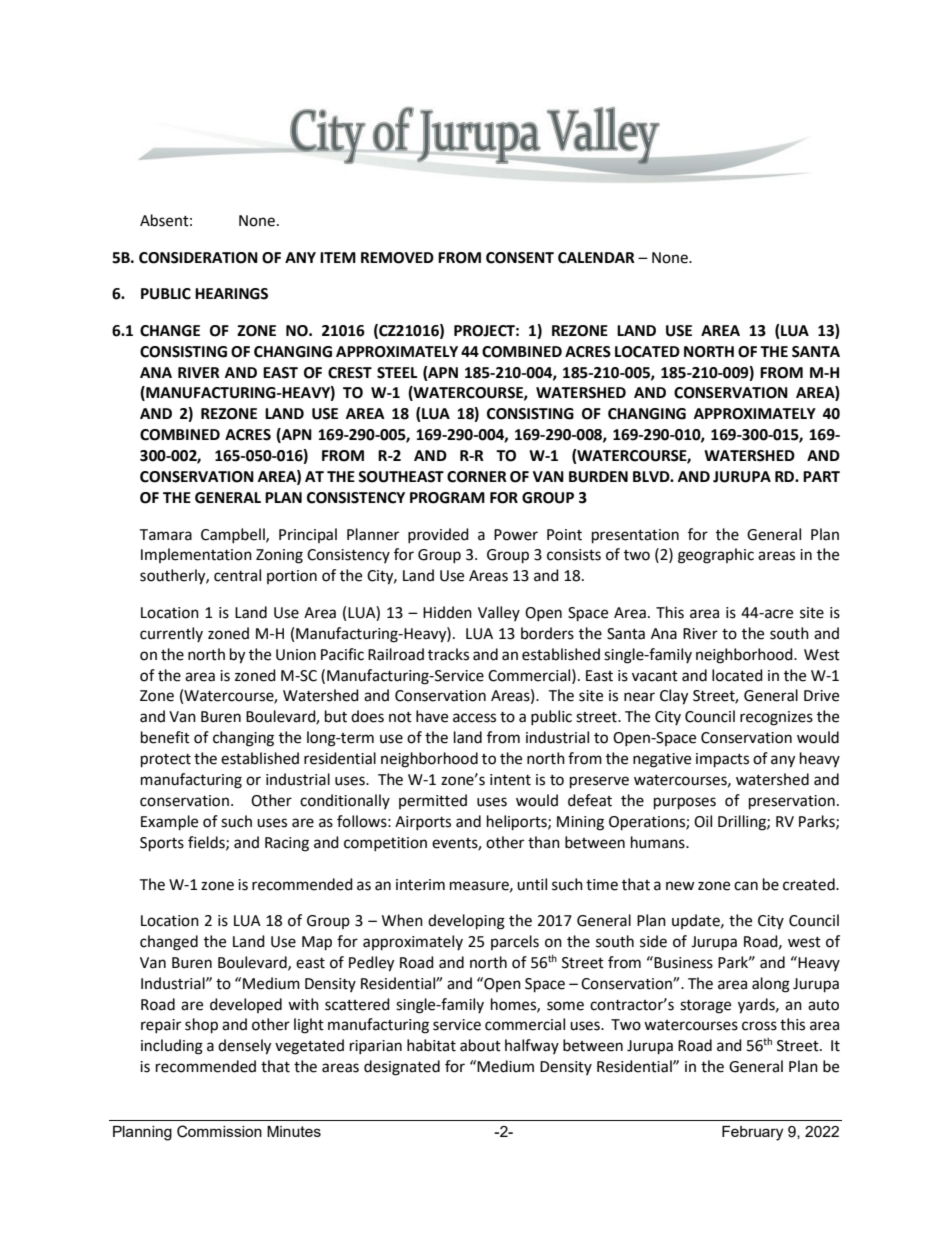 The image size is (952, 1233). Describe the element at coordinates (520, 258) in the image. I see `CONSENT` at that location.
